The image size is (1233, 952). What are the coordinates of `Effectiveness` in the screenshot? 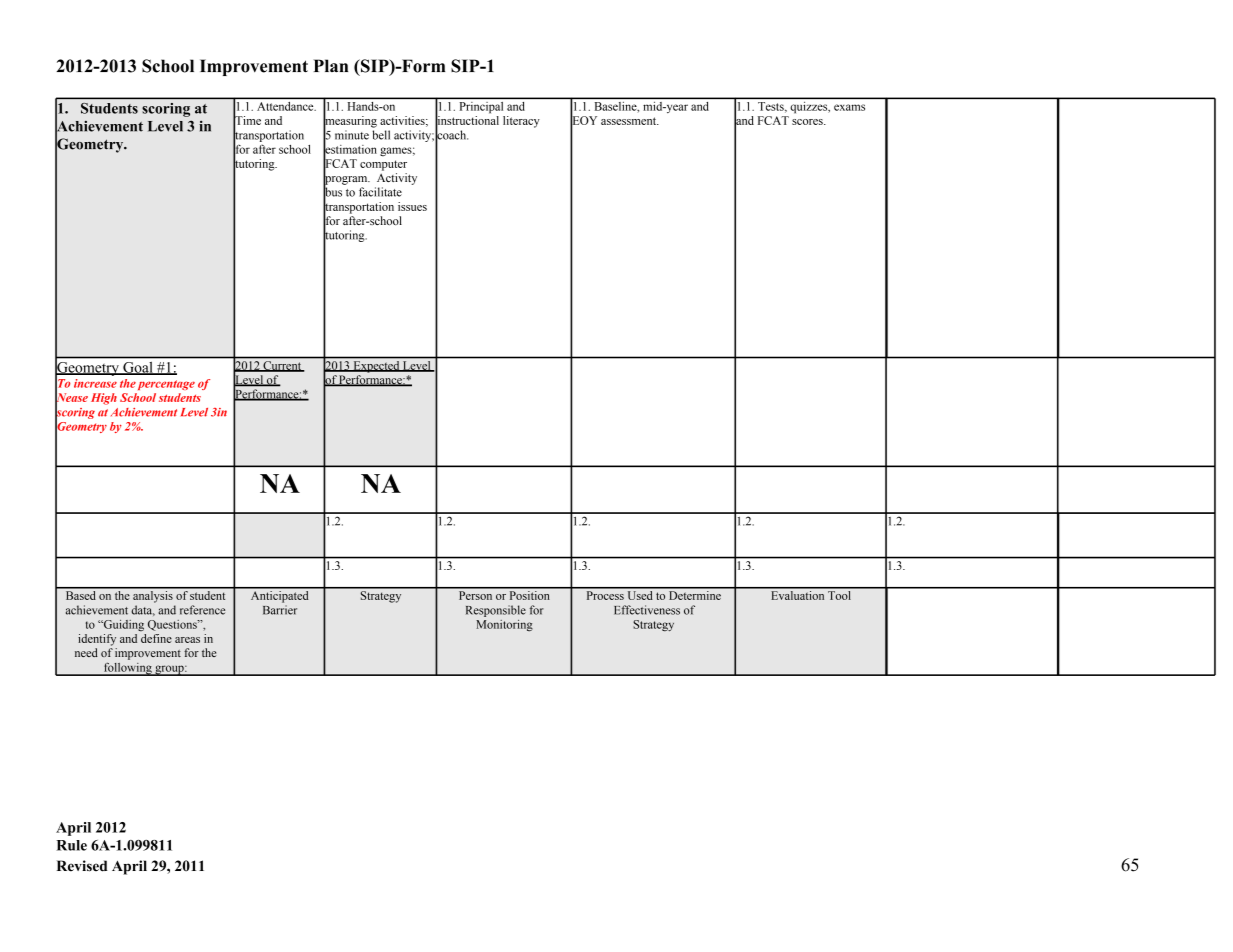 It's located at (647, 610).
